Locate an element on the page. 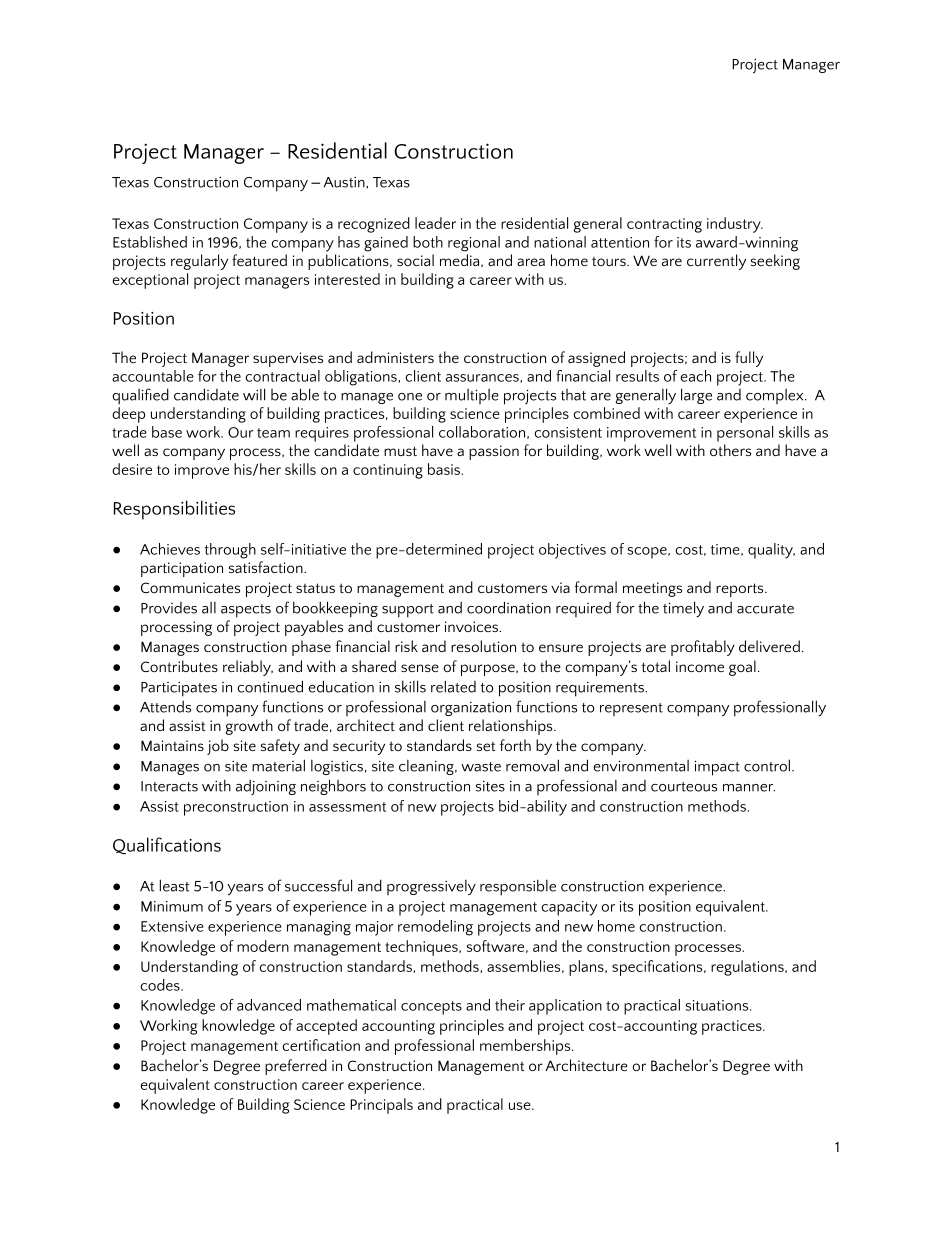  Established is located at coordinates (150, 242).
